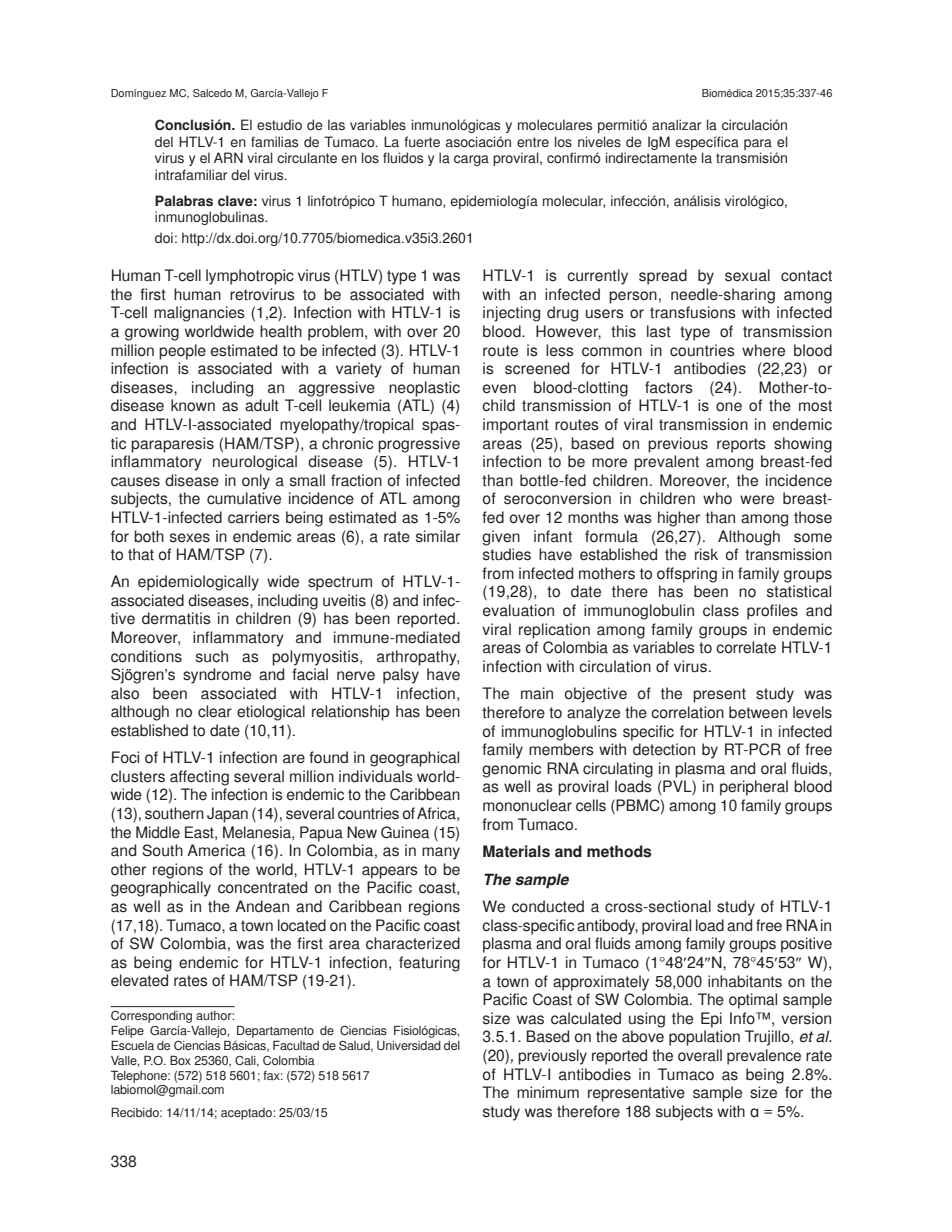 The image size is (952, 1232). I want to click on such, so click(212, 656).
